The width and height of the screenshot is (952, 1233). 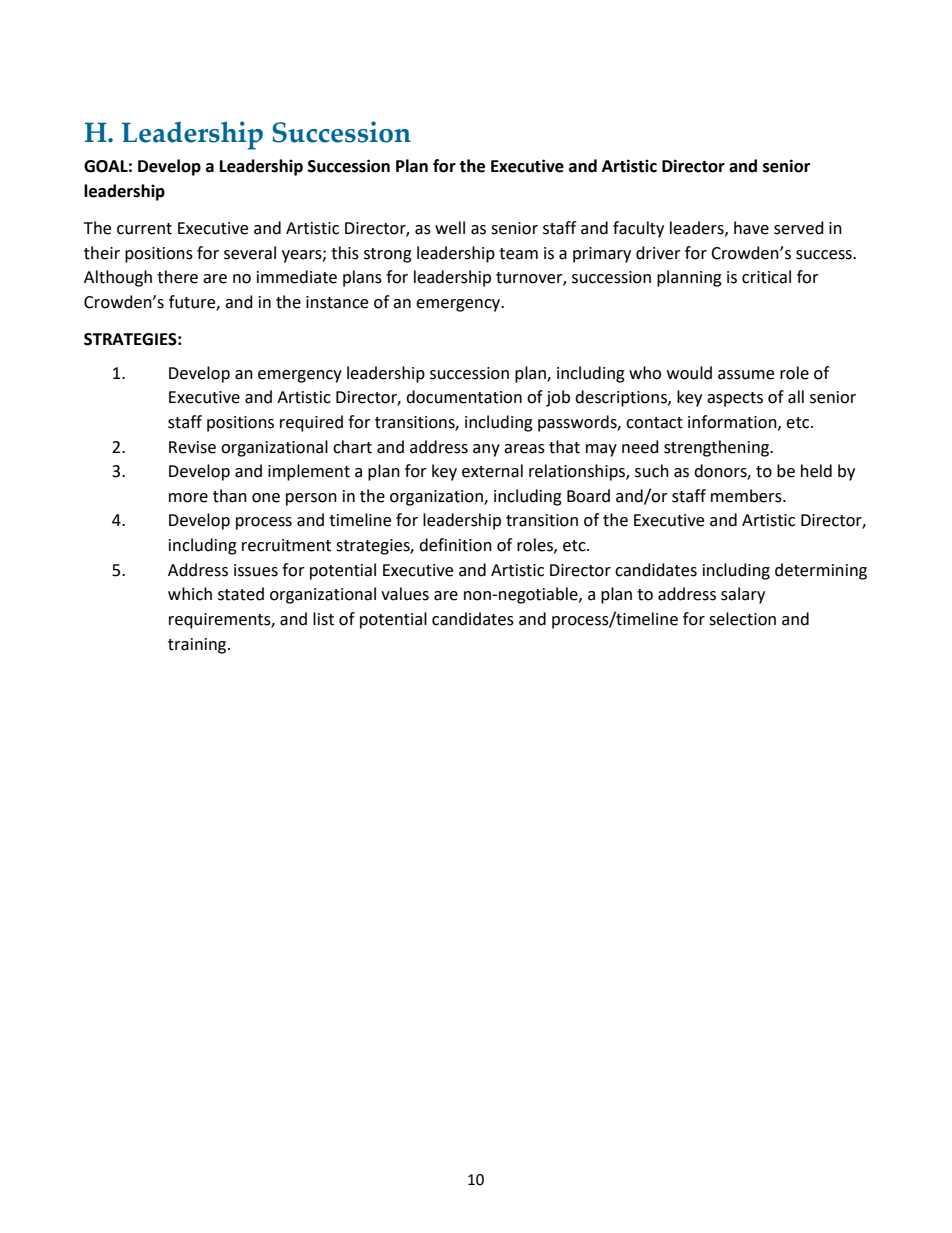 What do you see at coordinates (450, 228) in the screenshot?
I see `well` at bounding box center [450, 228].
